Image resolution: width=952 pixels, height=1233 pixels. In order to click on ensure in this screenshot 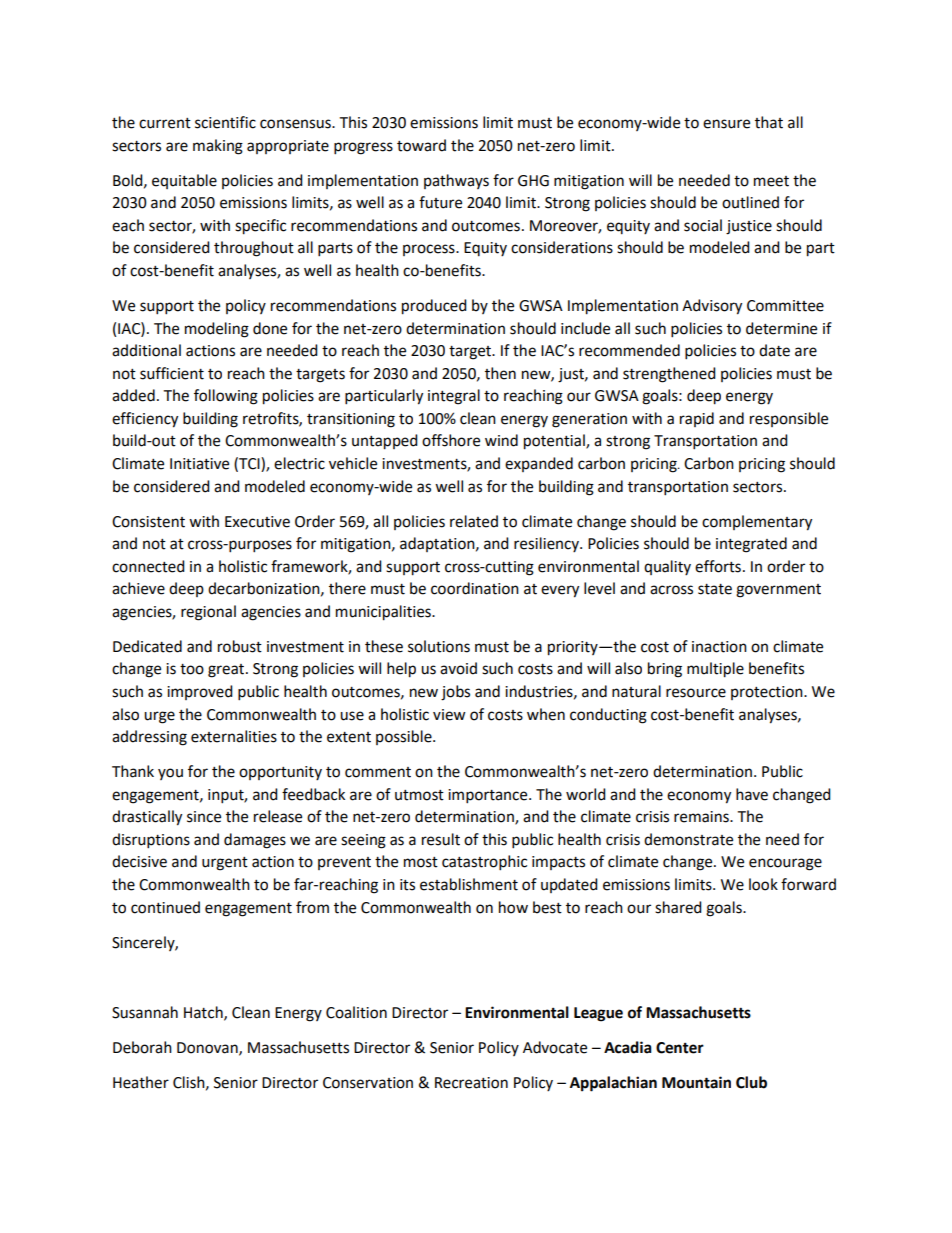, I will do `click(726, 124)`.
